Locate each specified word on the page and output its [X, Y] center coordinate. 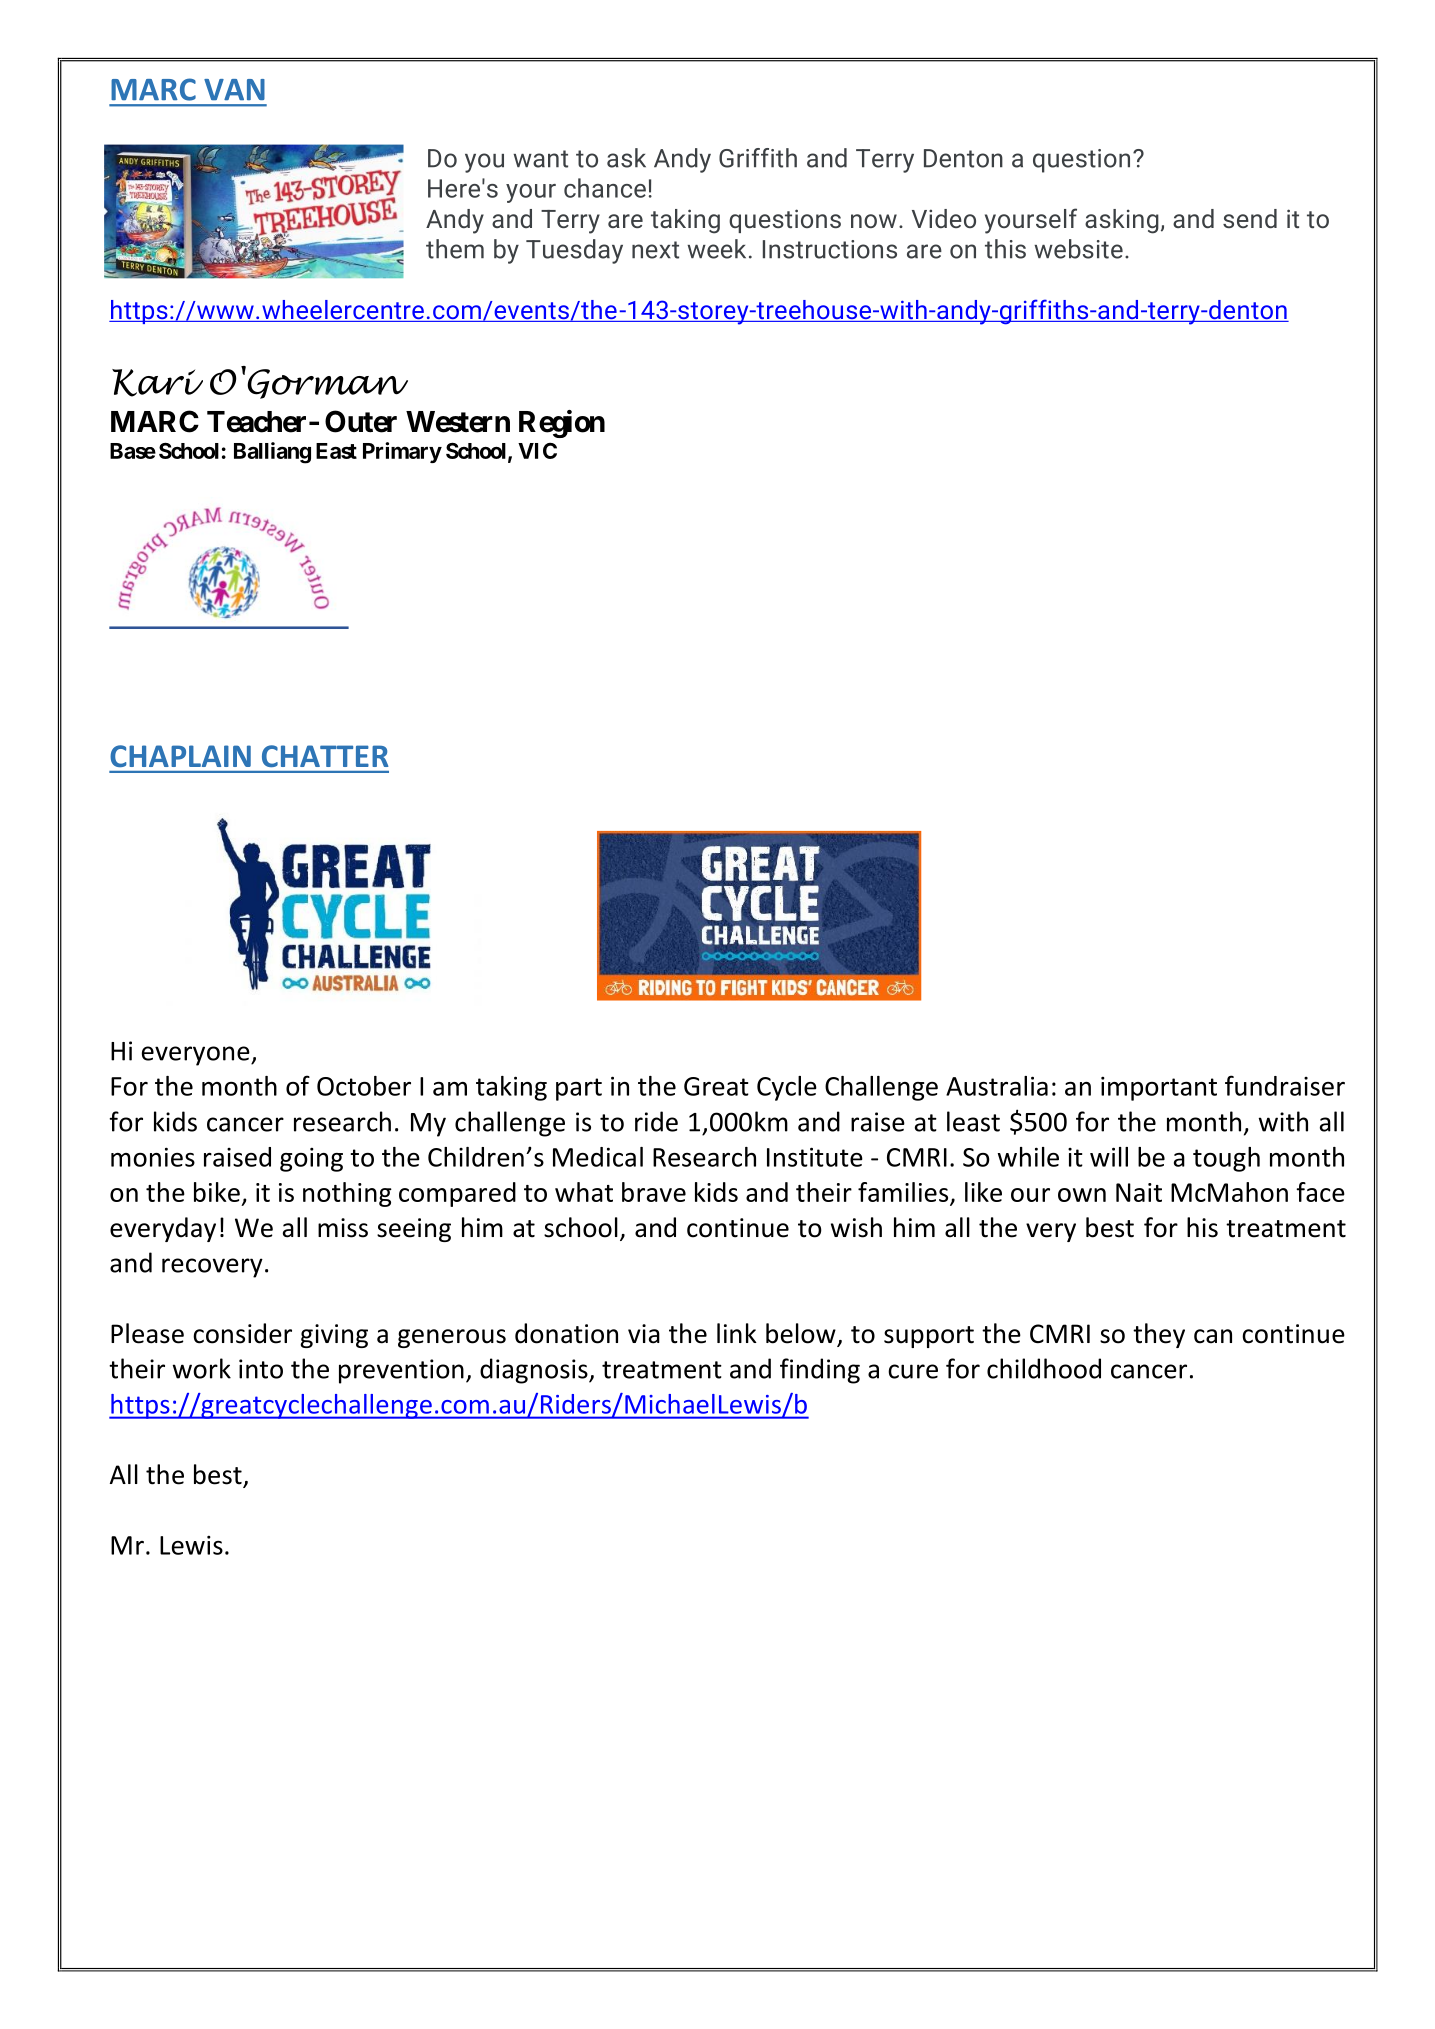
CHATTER [325, 756]
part [579, 1089]
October [364, 1086]
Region [562, 424]
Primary [402, 452]
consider [242, 1333]
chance [605, 188]
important [1159, 1088]
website [1078, 249]
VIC [537, 450]
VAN [234, 90]
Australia [997, 1086]
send [1250, 218]
